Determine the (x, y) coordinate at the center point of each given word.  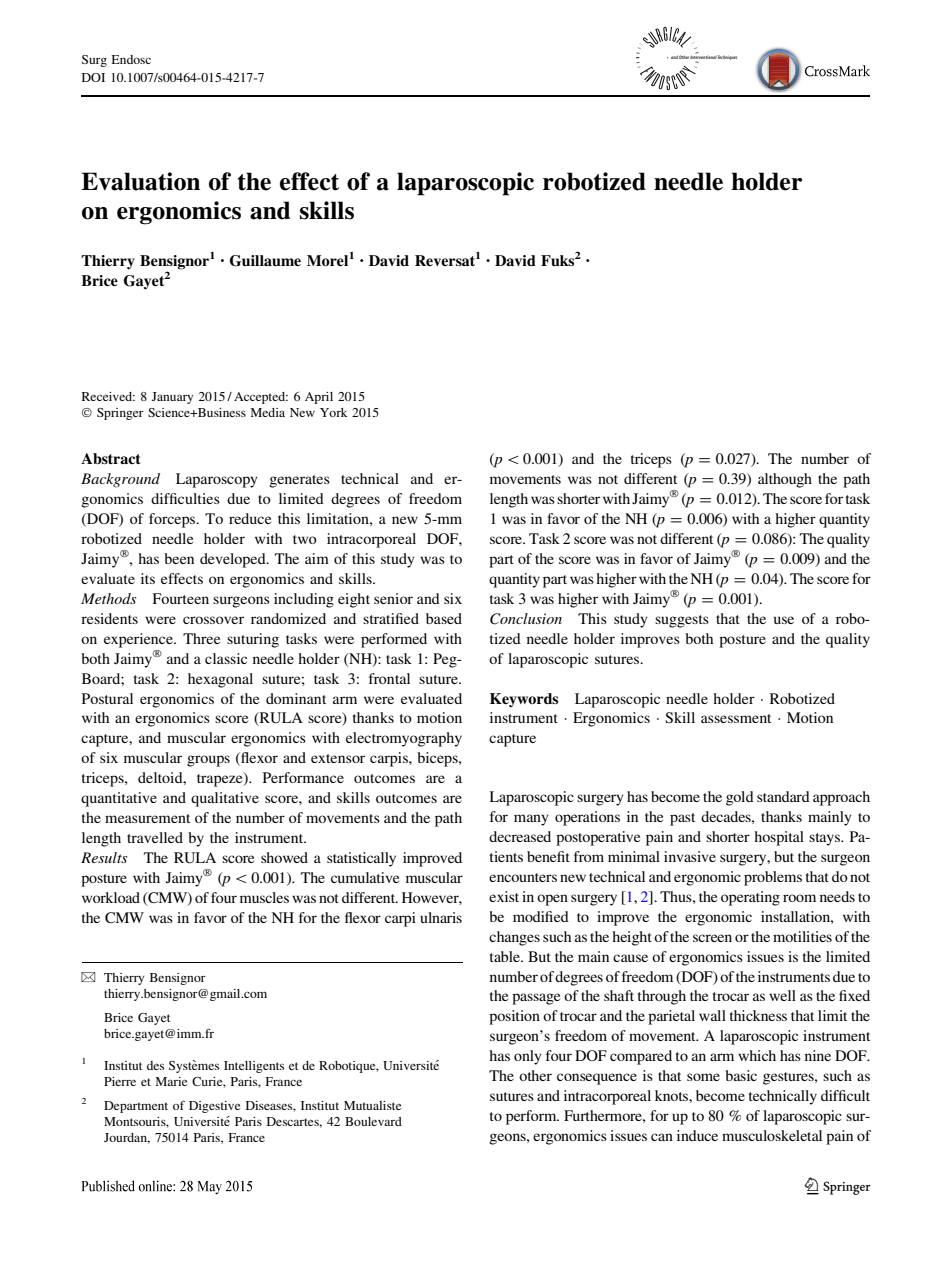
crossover (213, 620)
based (444, 618)
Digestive (214, 1107)
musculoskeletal (772, 1135)
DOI (93, 77)
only (528, 1057)
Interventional (703, 56)
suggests (682, 621)
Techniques (727, 57)
